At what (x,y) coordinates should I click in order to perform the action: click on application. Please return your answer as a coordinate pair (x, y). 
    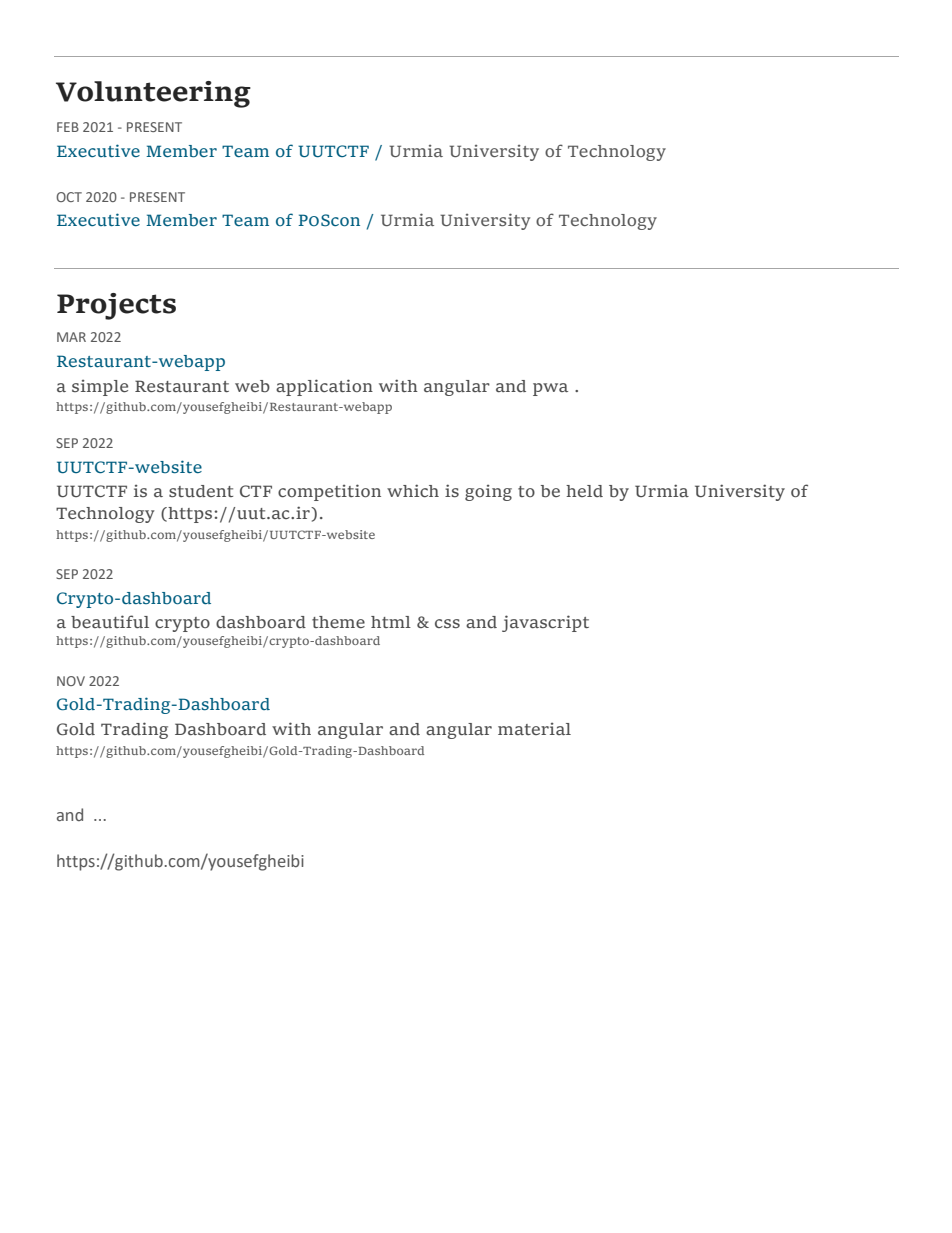
    Looking at the image, I should click on (324, 387).
